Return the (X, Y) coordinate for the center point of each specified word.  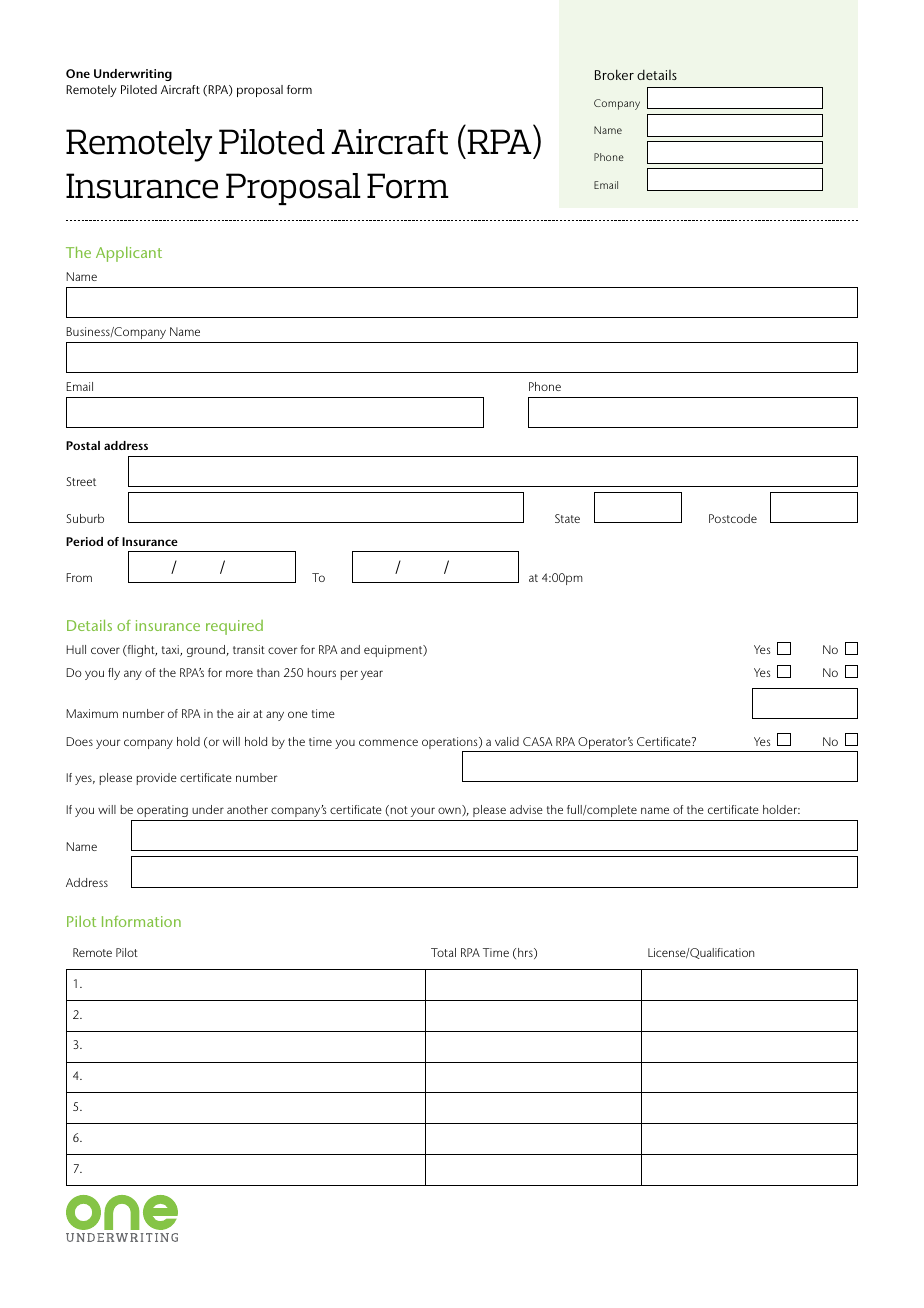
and (350, 649)
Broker (614, 74)
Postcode (733, 518)
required (234, 627)
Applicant (129, 254)
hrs (526, 953)
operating (162, 811)
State (567, 518)
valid (507, 741)
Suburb (85, 518)
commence (388, 742)
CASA (537, 741)
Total (443, 952)
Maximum (92, 713)
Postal (83, 445)
